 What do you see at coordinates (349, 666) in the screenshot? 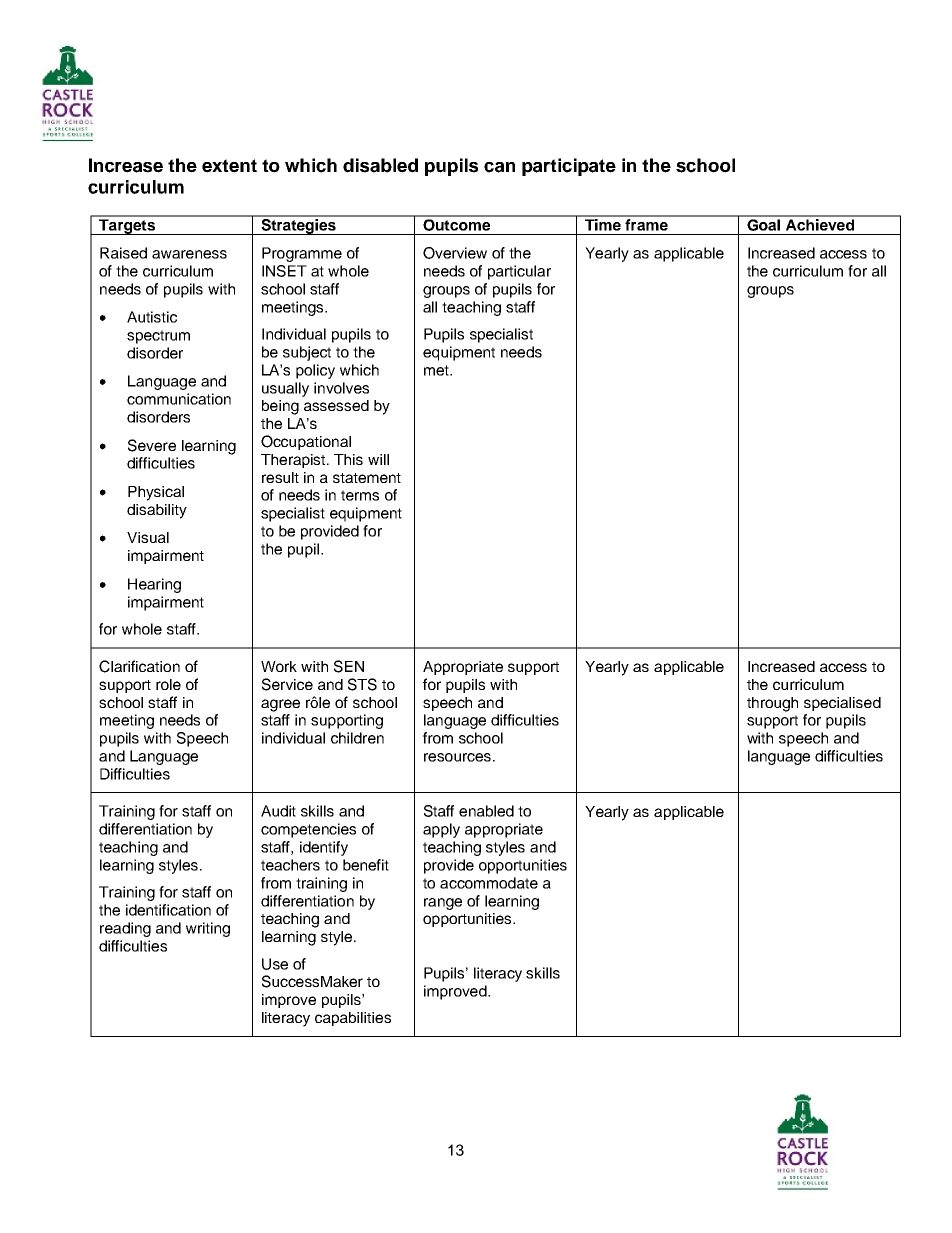
I see `SEN` at bounding box center [349, 666].
